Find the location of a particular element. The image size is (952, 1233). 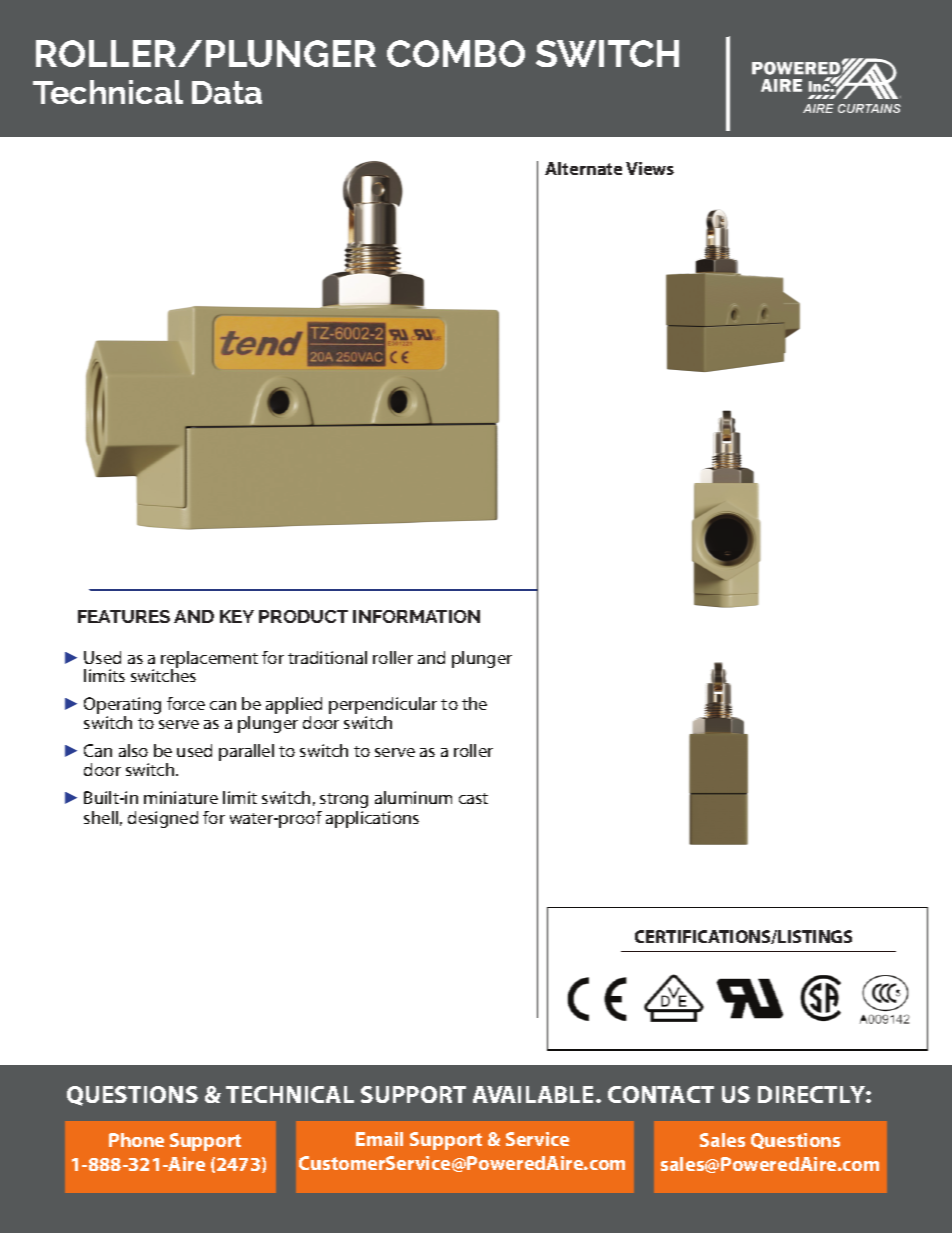

KEY is located at coordinates (237, 616).
